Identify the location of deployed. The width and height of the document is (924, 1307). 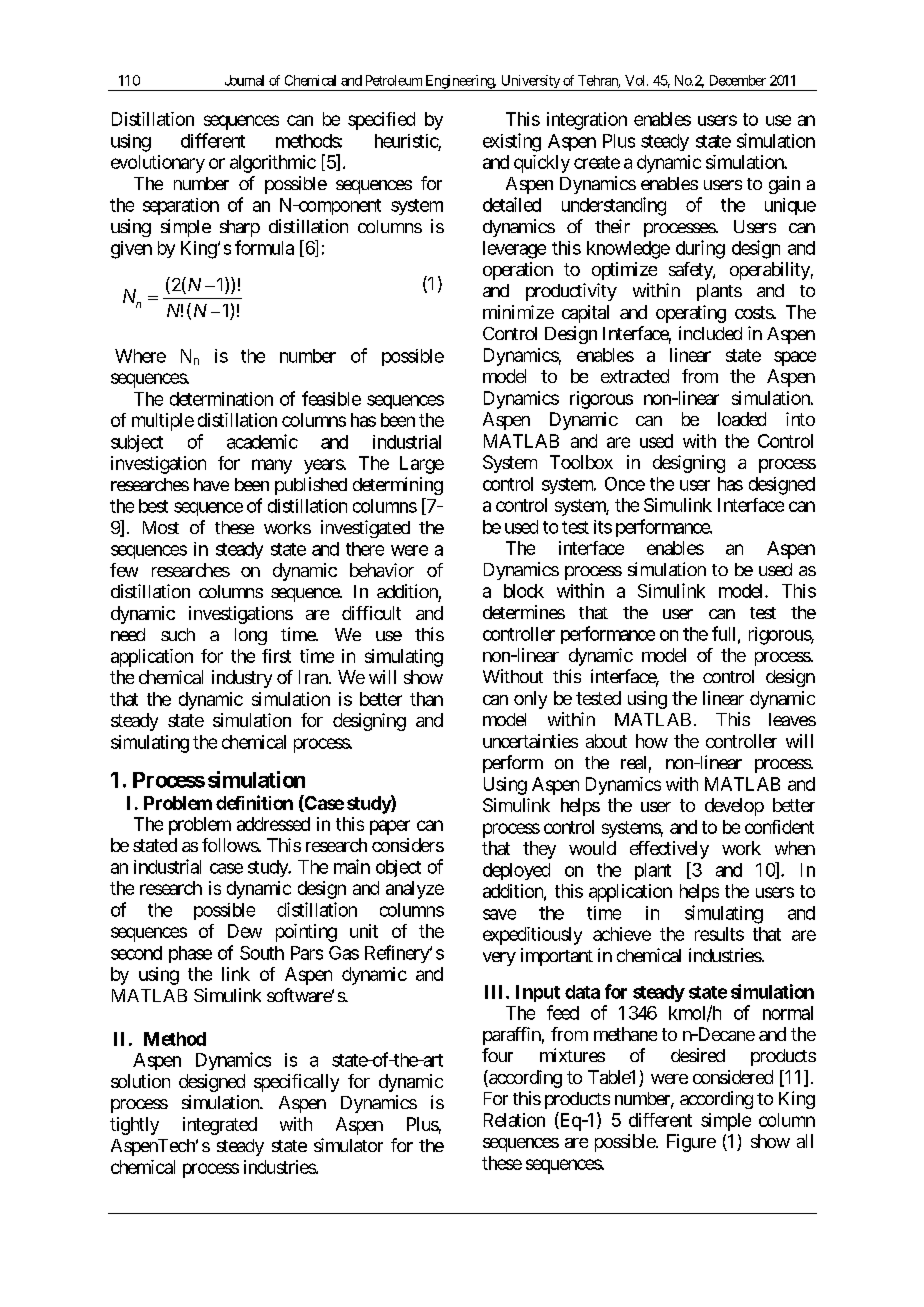
(516, 871).
